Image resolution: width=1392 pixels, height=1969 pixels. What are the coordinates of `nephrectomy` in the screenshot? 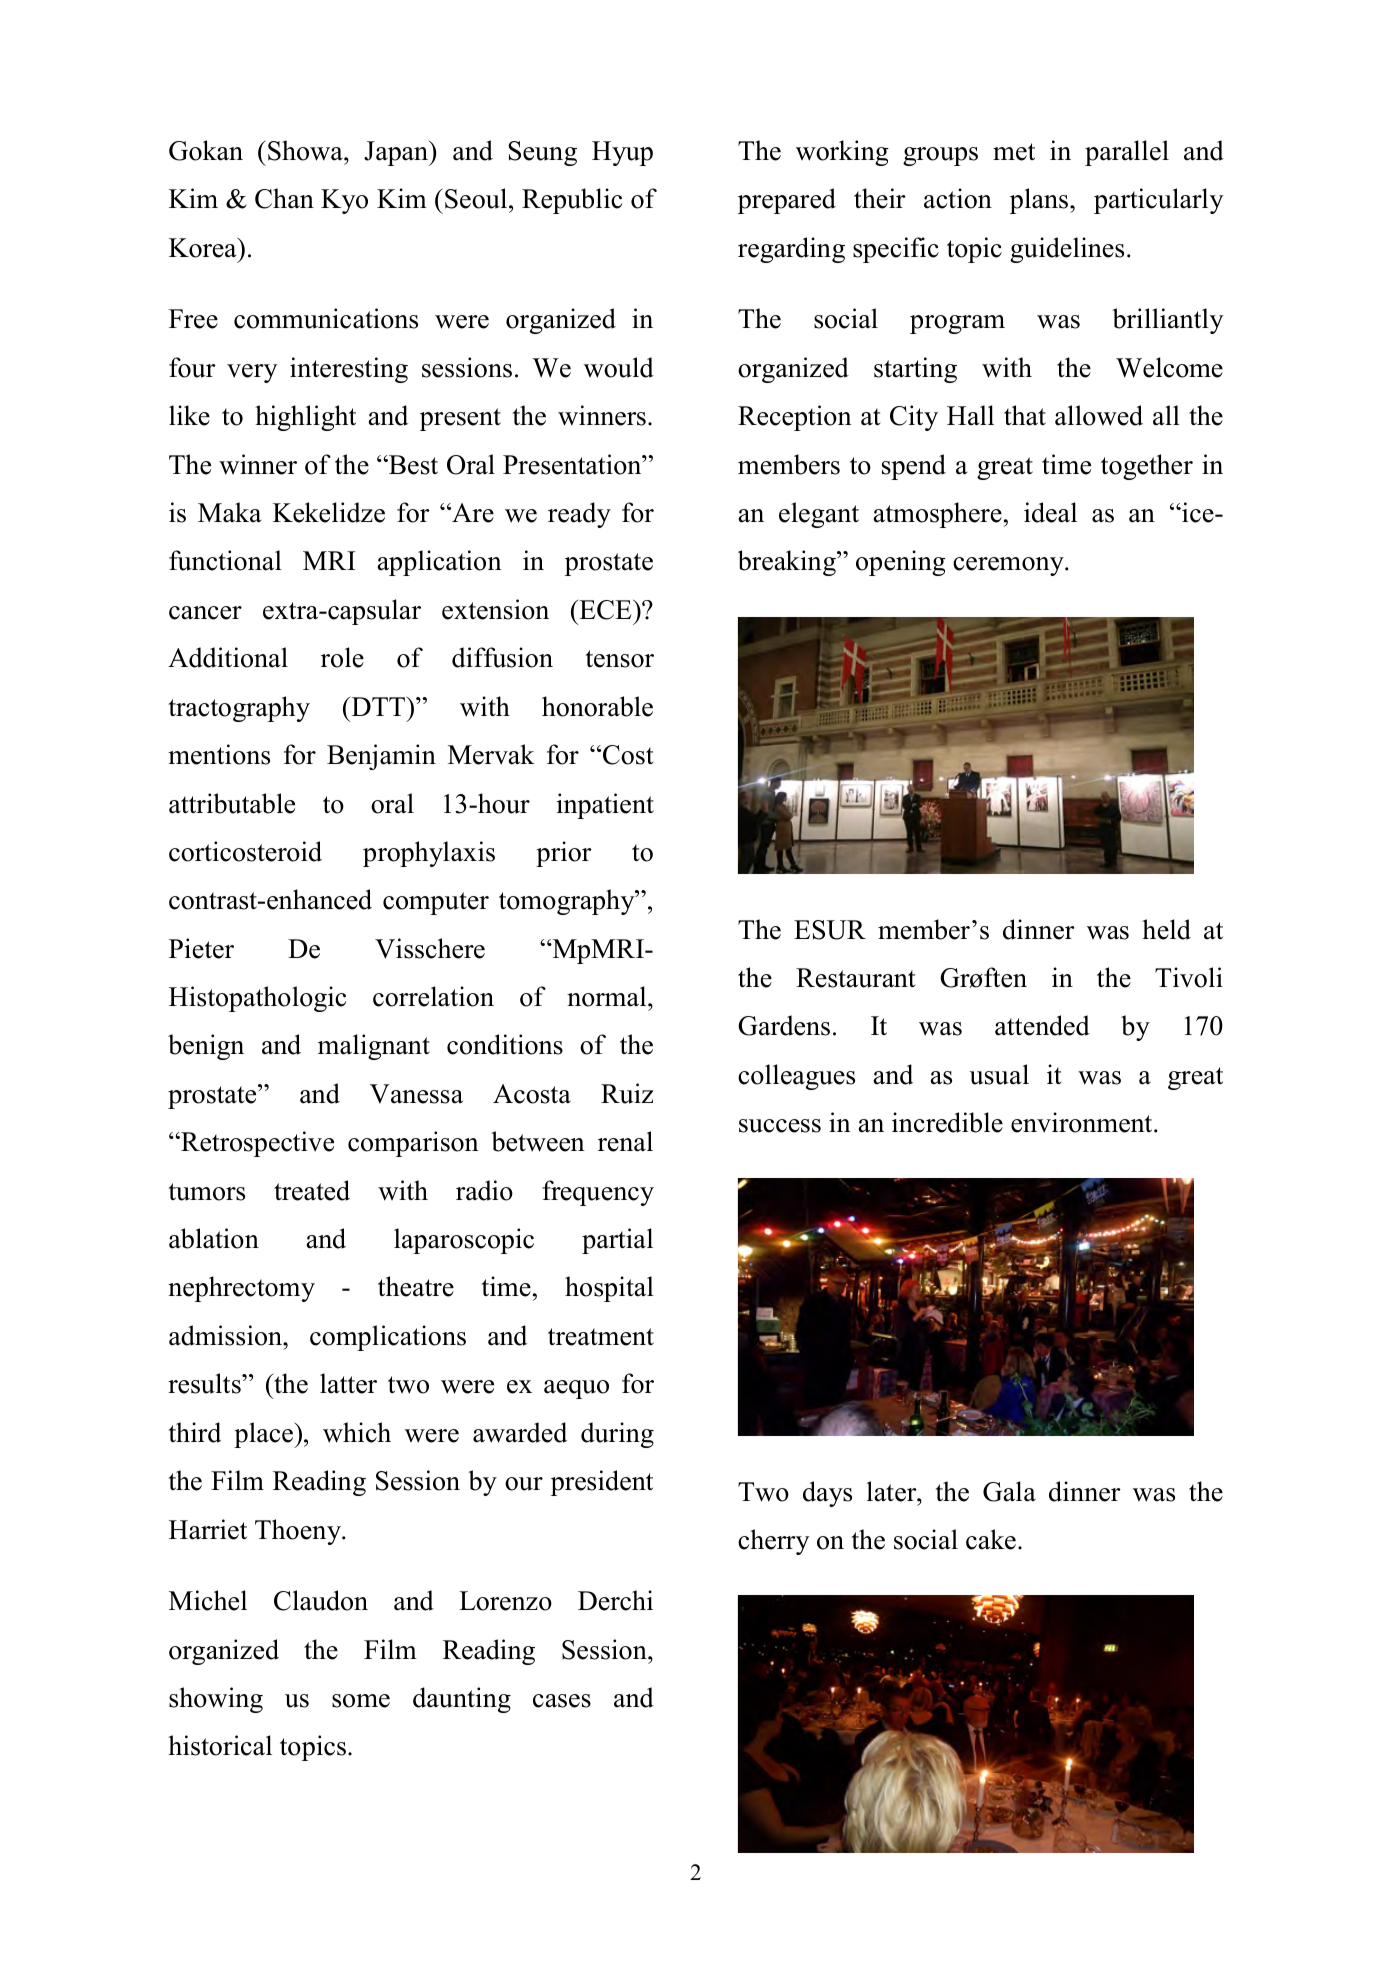 It's located at (241, 1289).
